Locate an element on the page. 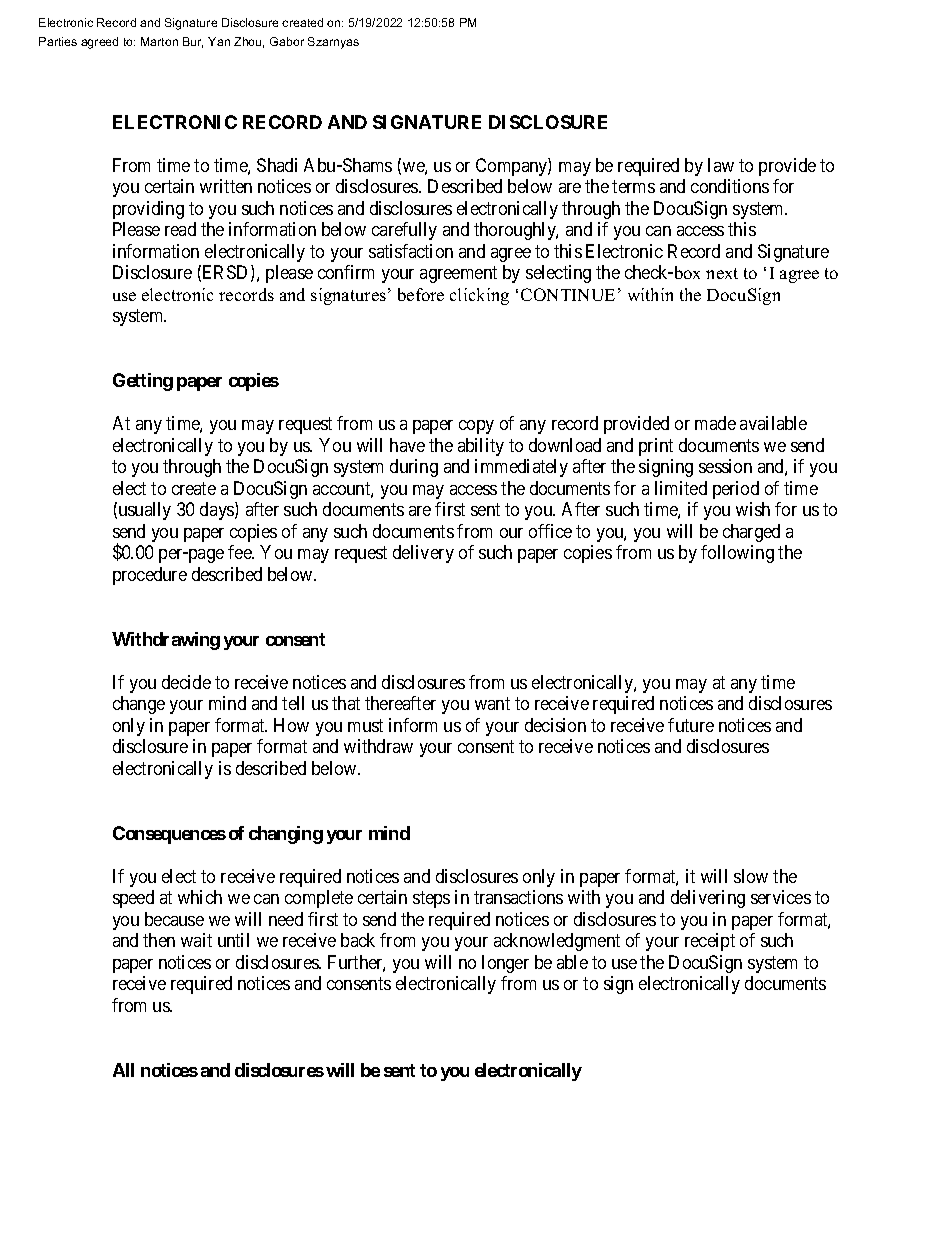 Image resolution: width=952 pixels, height=1233 pixels. days is located at coordinates (218, 511).
